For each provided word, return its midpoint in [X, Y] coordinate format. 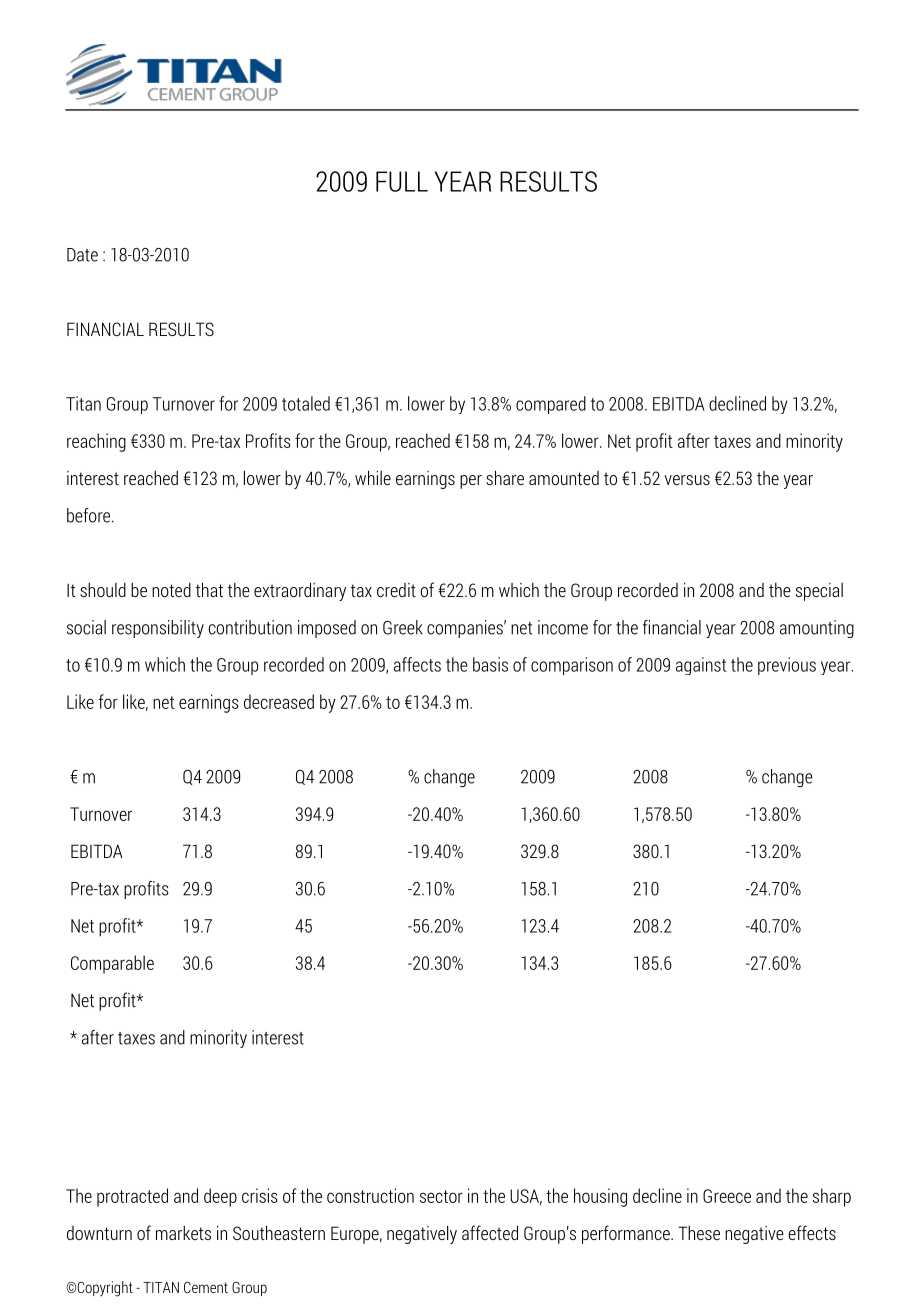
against [701, 666]
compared [551, 405]
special [819, 592]
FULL [402, 181]
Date [82, 255]
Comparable [112, 964]
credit [396, 590]
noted [171, 590]
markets [183, 1233]
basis [490, 664]
